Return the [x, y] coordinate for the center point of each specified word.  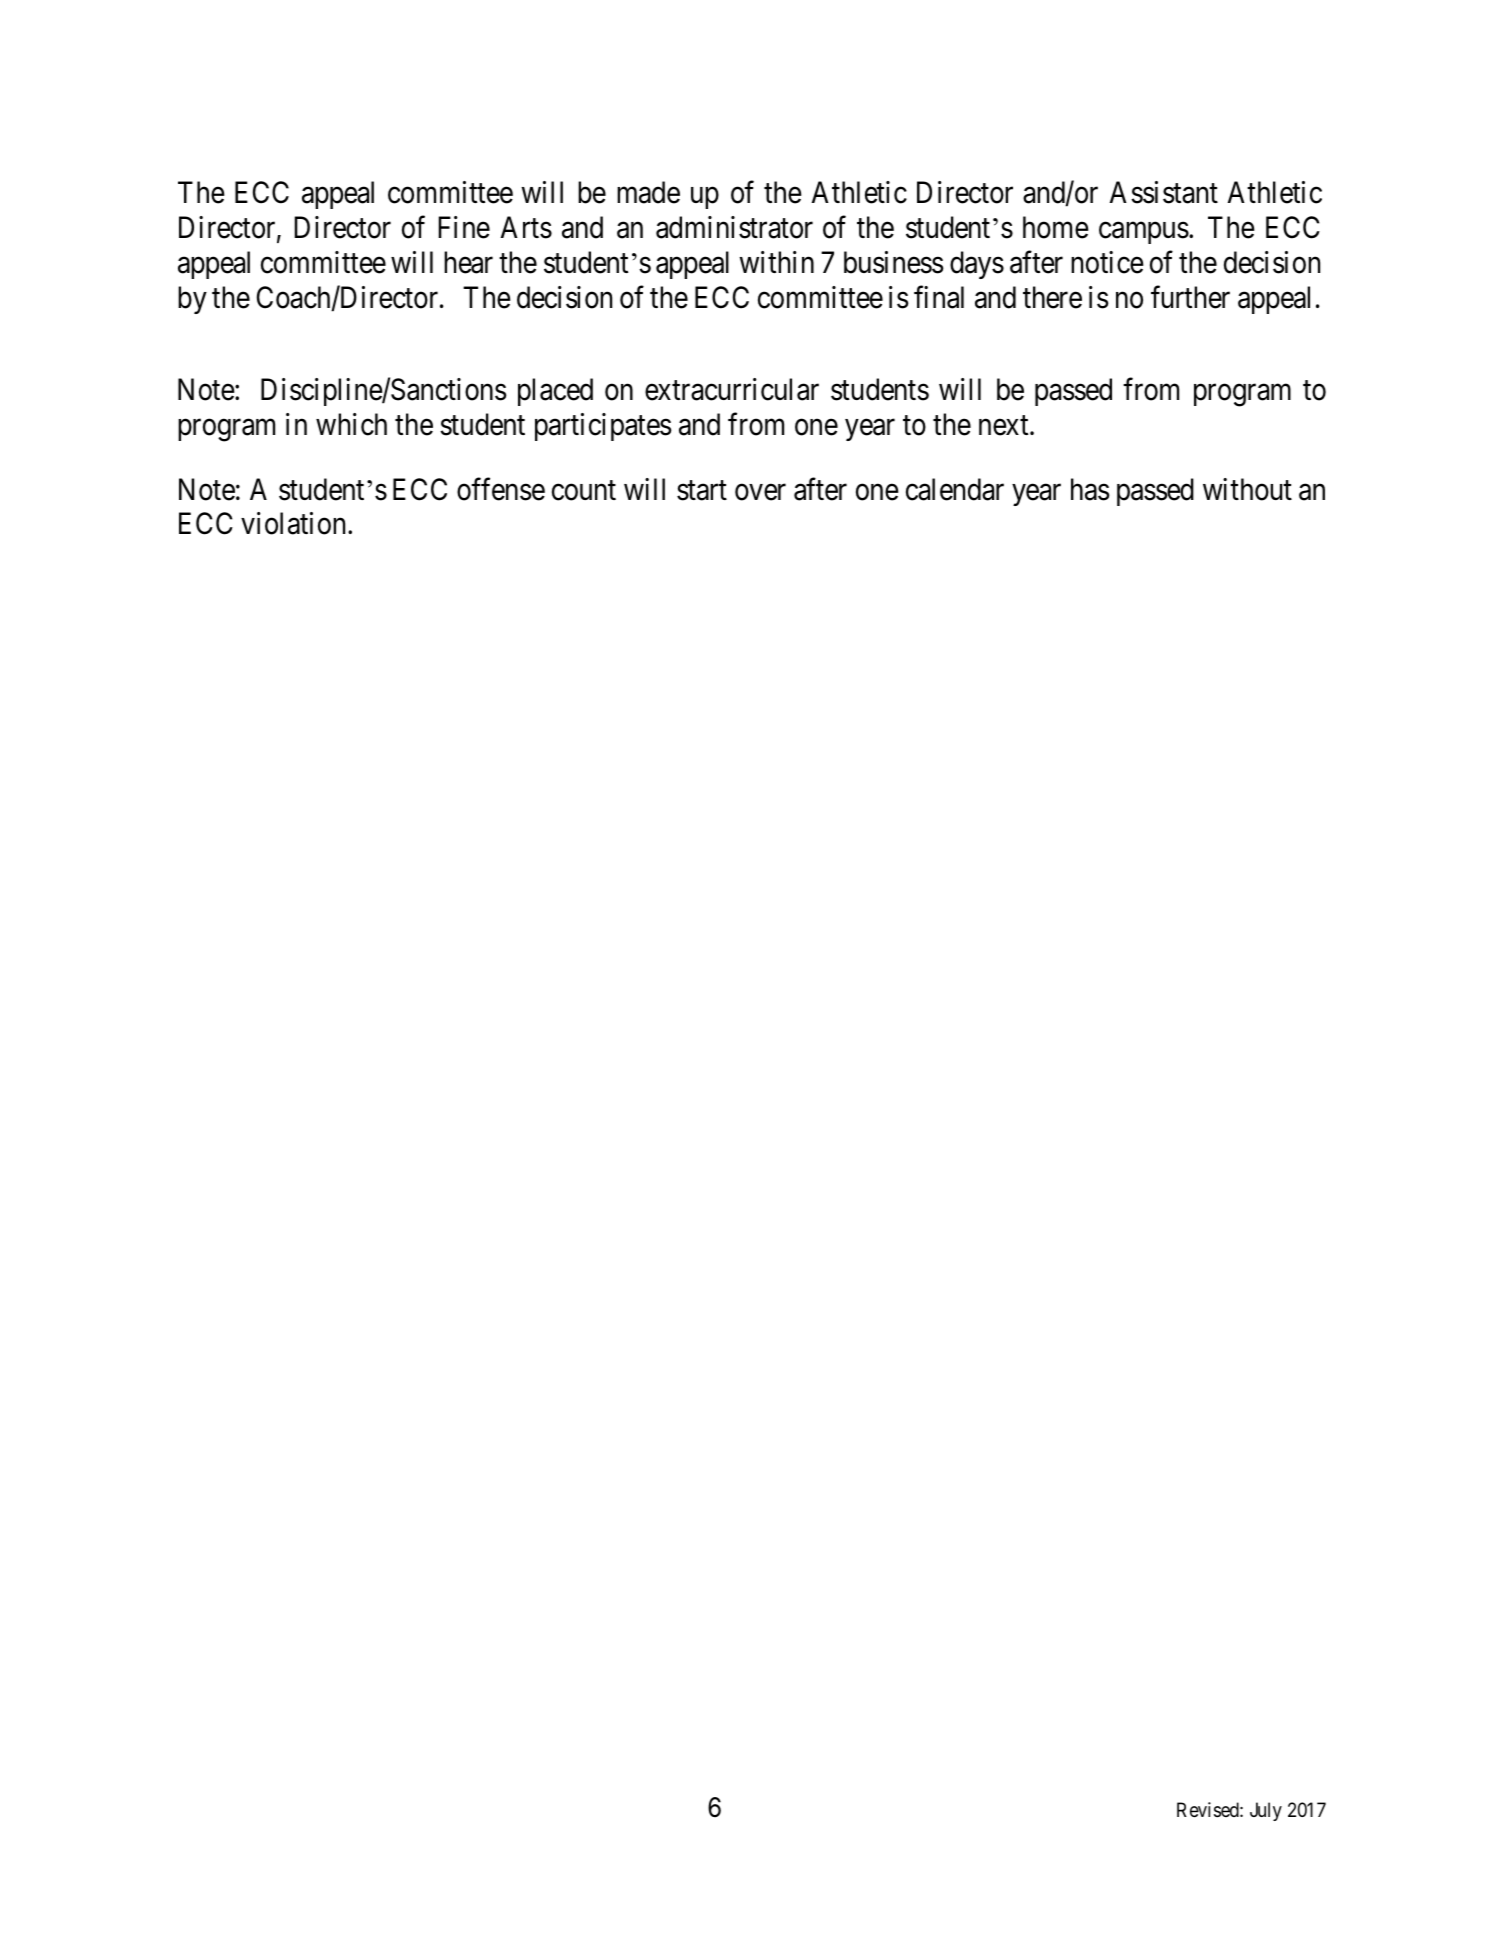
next [1005, 426]
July [1266, 1811]
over [760, 493]
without [1247, 489]
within [776, 262]
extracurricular [732, 389]
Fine [464, 227]
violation [295, 523]
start [702, 491]
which [351, 424]
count [584, 491]
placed [555, 392]
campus [1144, 233]
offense [501, 489]
